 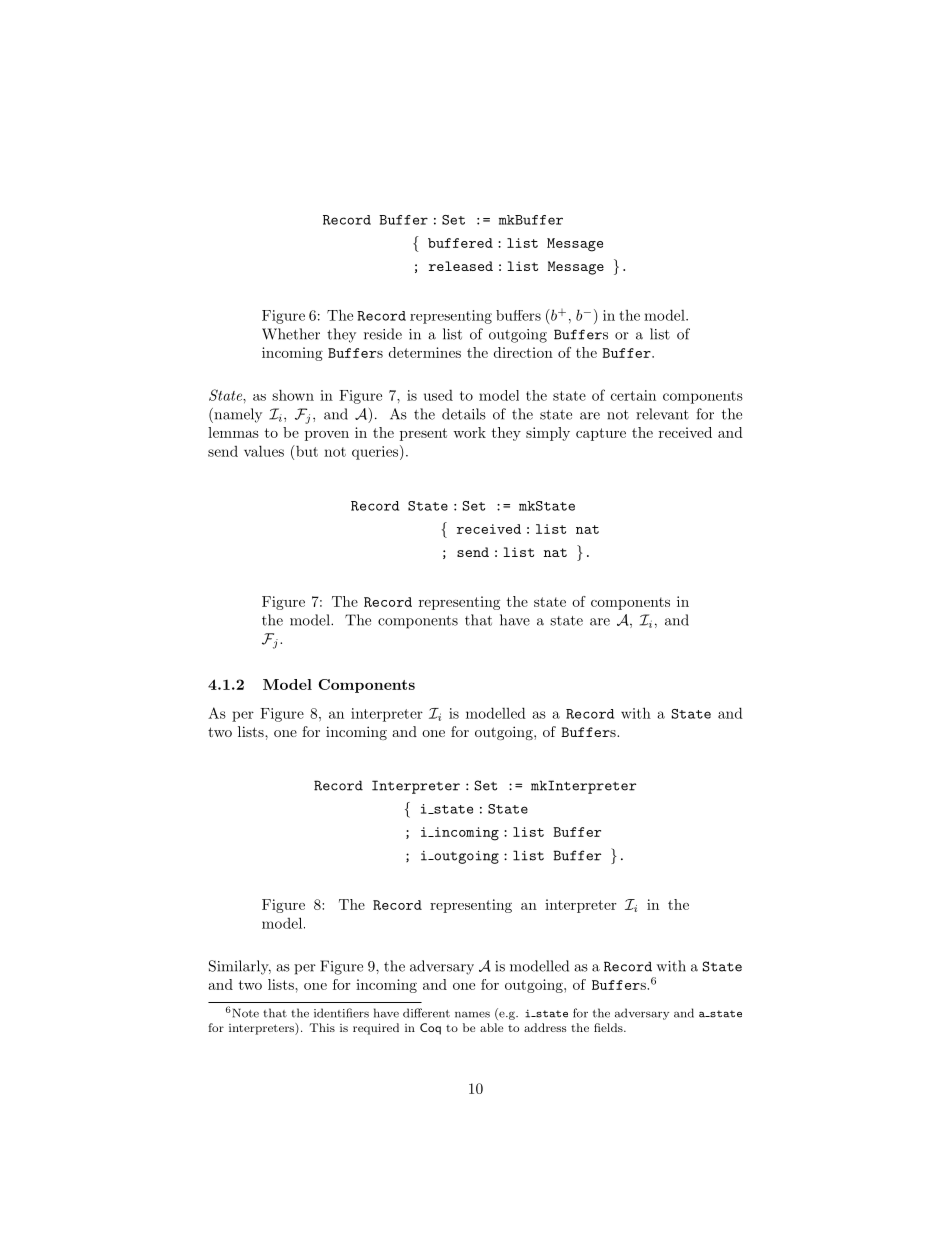 What do you see at coordinates (601, 434) in the screenshot?
I see `capture` at bounding box center [601, 434].
